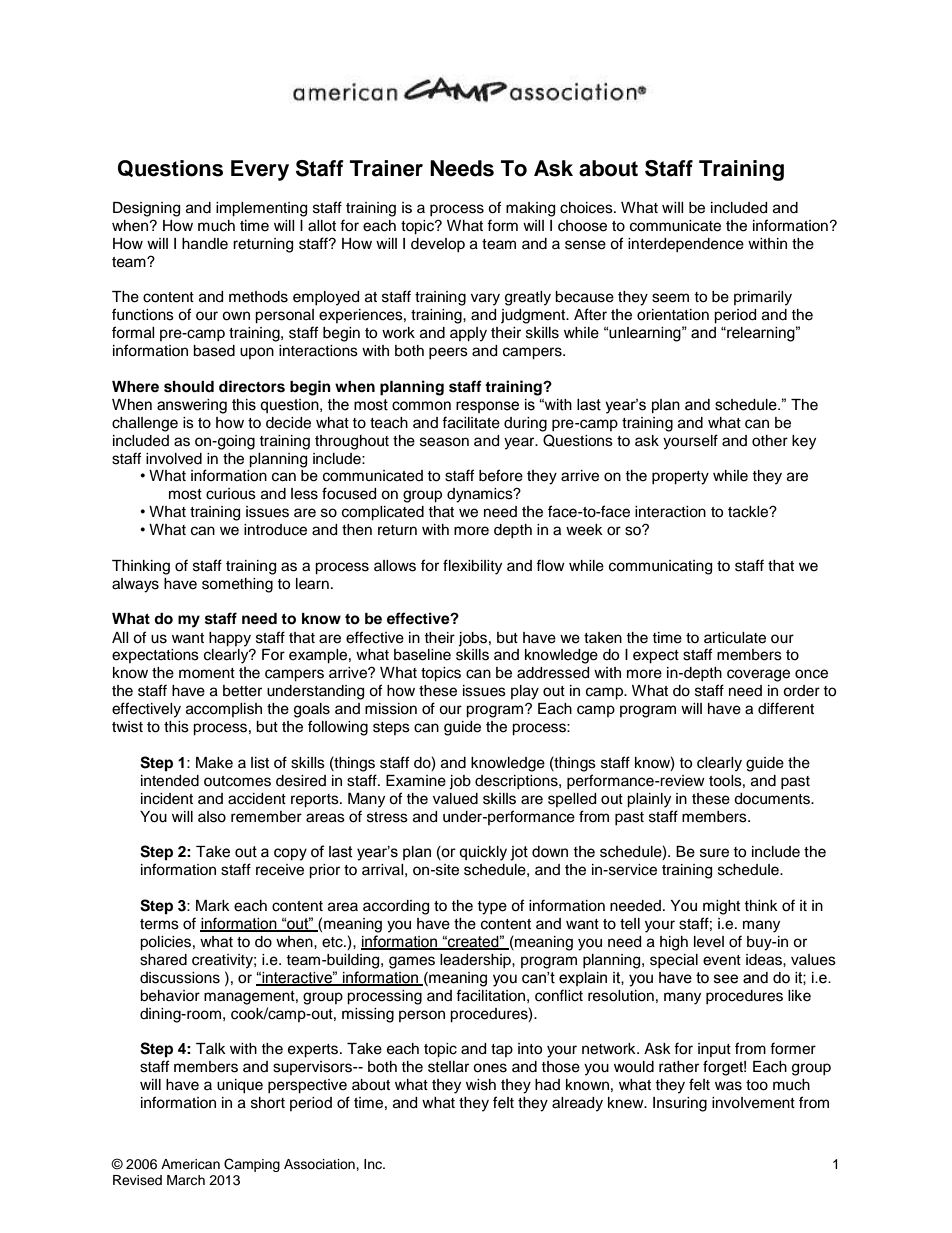 This document has height=1233, width=952. What do you see at coordinates (758, 675) in the document?
I see `coverage` at bounding box center [758, 675].
